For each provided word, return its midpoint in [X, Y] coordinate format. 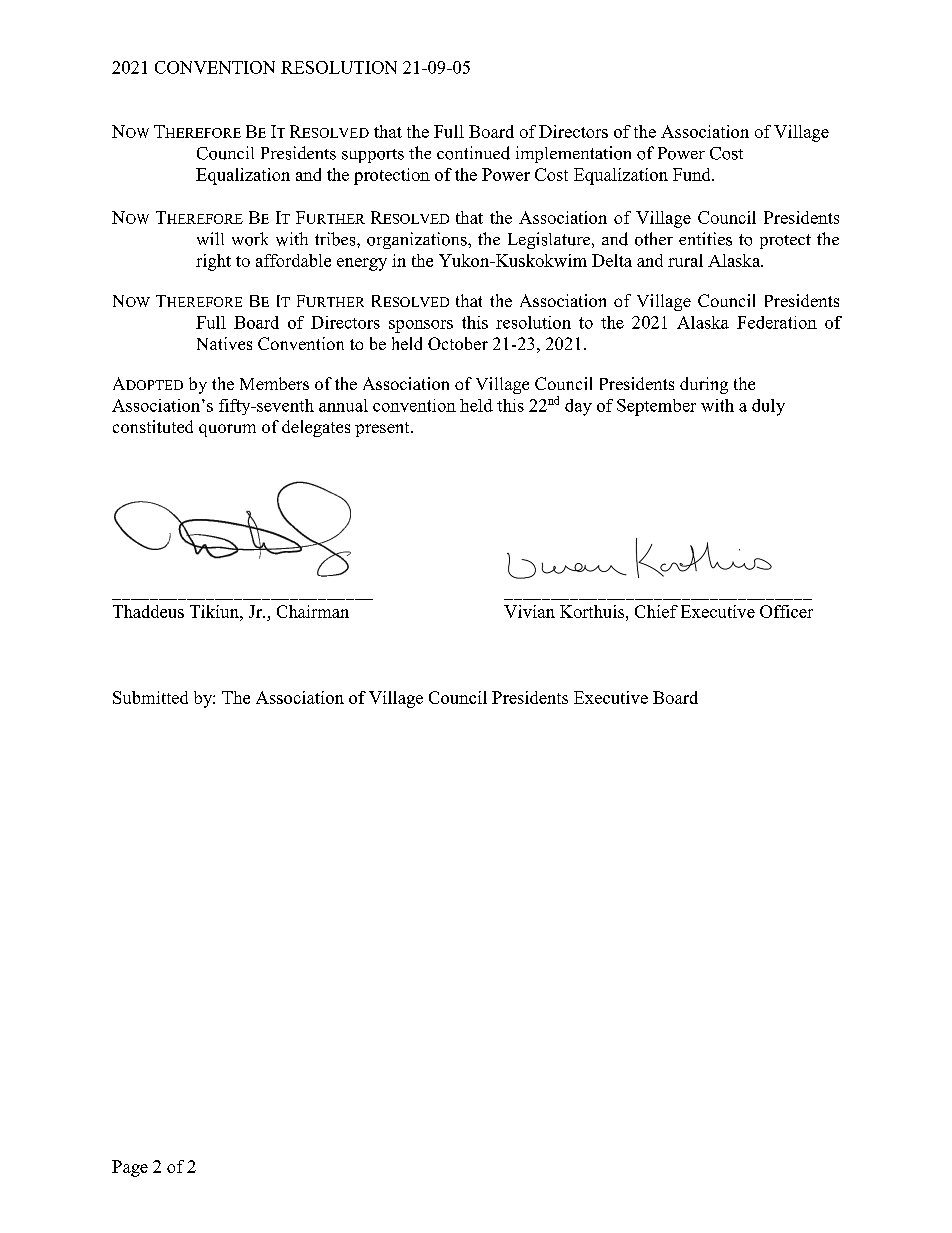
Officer [786, 611]
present [383, 429]
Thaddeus [148, 611]
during [704, 385]
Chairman [313, 611]
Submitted [150, 697]
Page [130, 1168]
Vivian [529, 611]
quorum [227, 430]
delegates [316, 428]
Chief [656, 611]
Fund [693, 174]
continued [473, 153]
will [210, 238]
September [656, 407]
